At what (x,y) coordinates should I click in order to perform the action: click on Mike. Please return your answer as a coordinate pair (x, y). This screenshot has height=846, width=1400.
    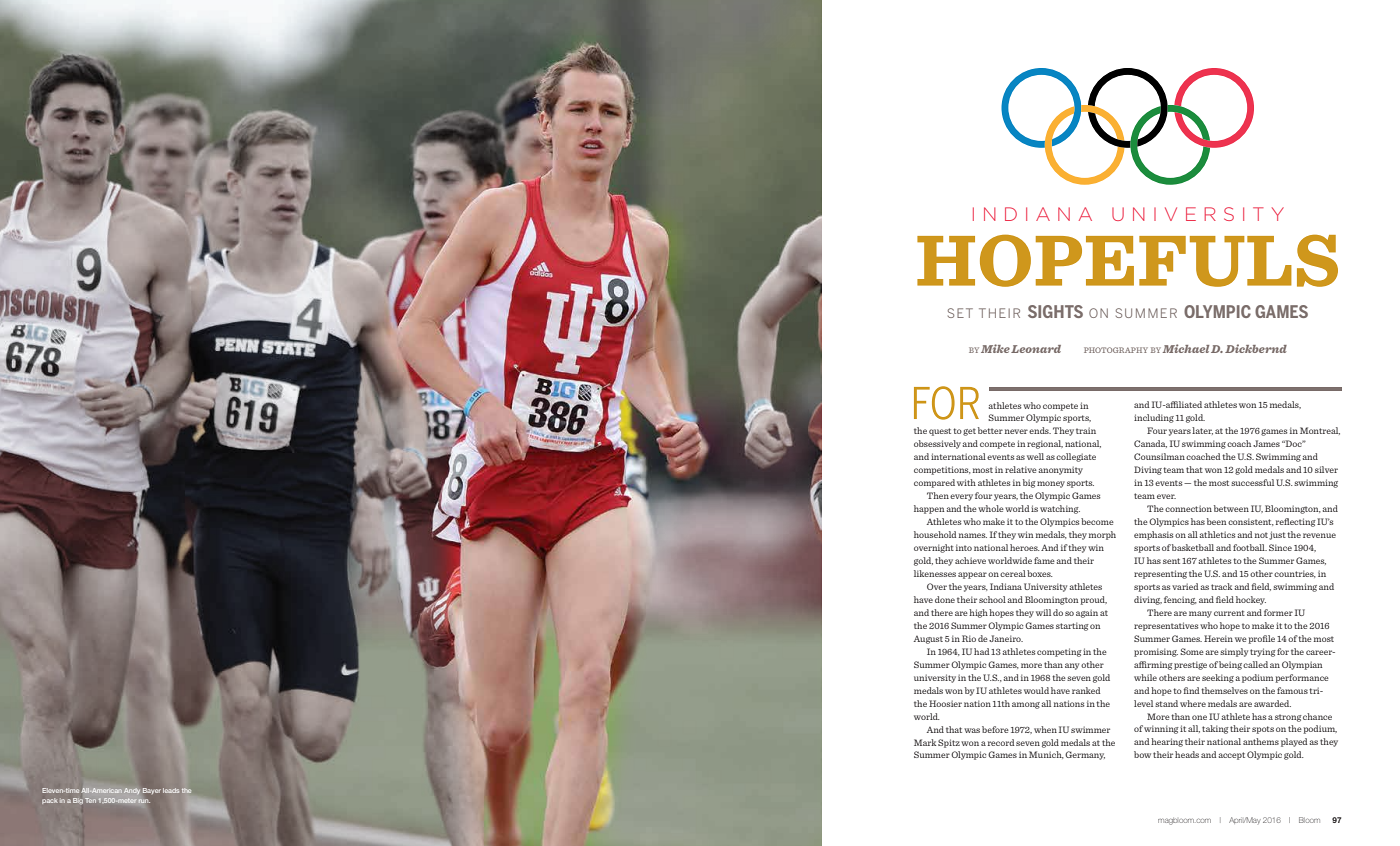
    Looking at the image, I should click on (995, 348).
